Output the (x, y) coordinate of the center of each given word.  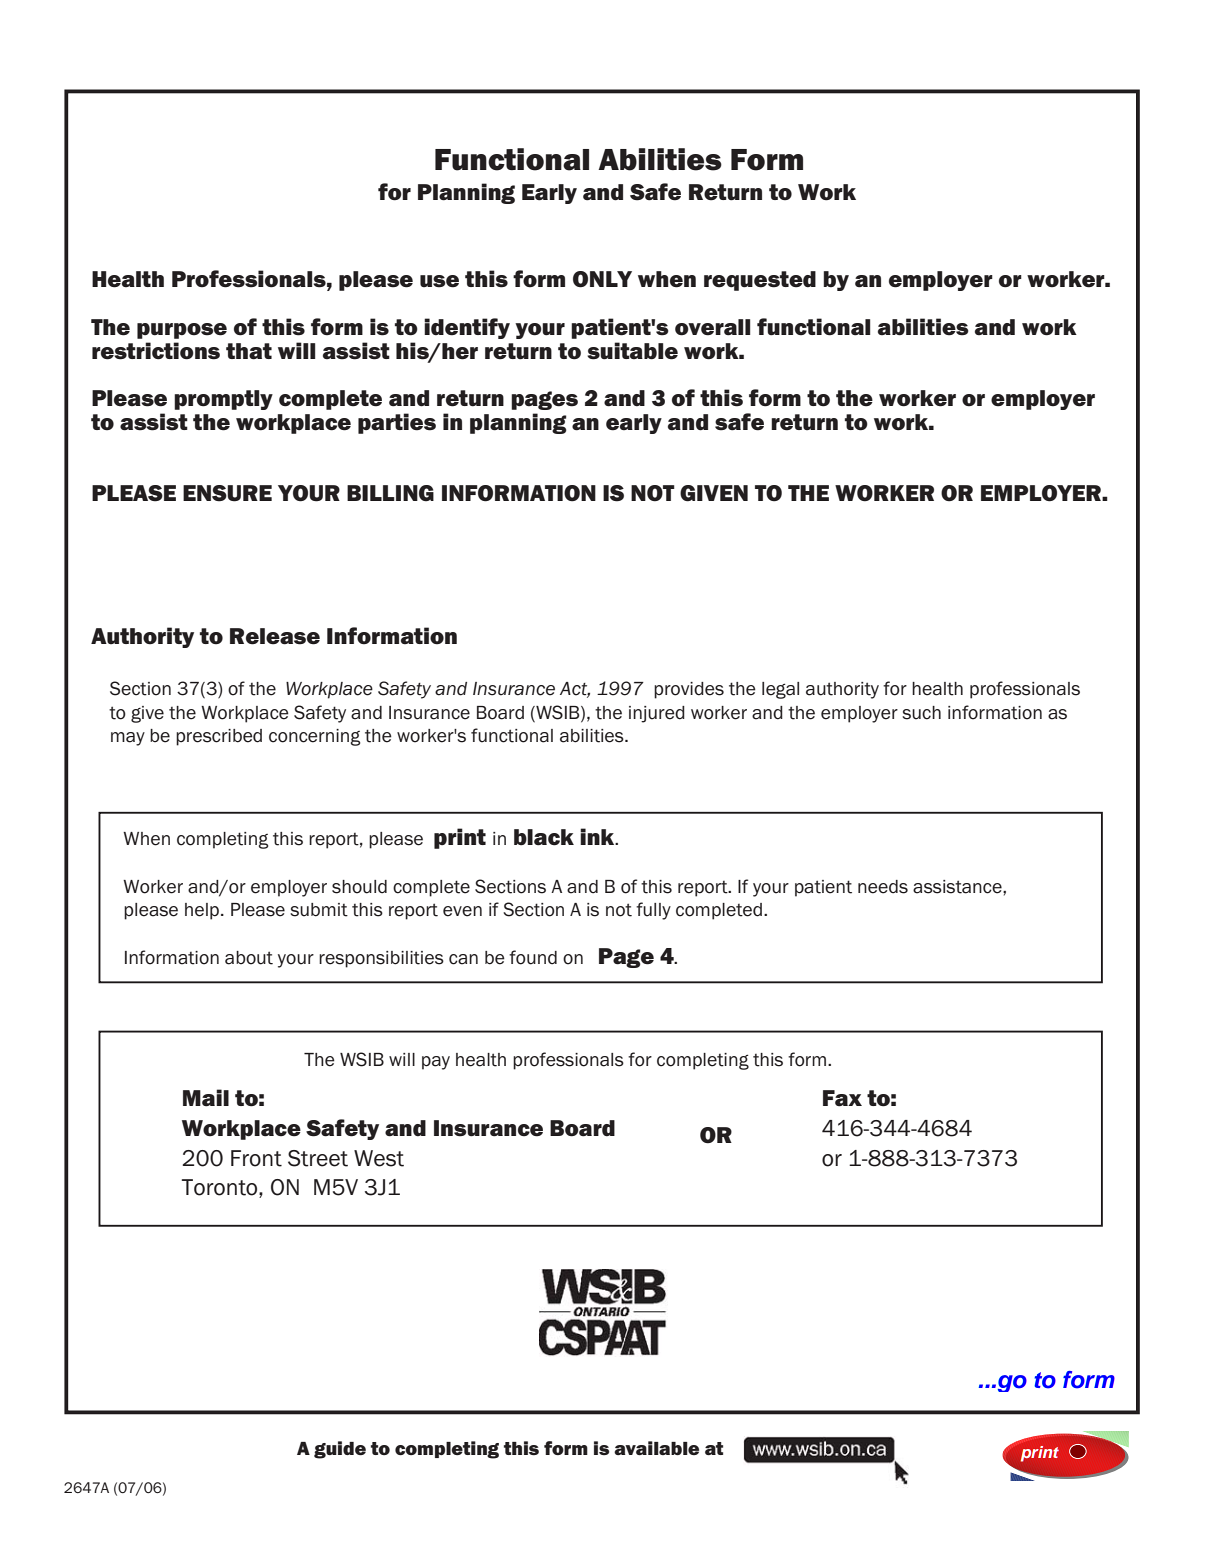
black (544, 837)
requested (760, 281)
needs (883, 887)
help (203, 911)
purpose (182, 331)
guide (340, 1450)
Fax (842, 1098)
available (656, 1448)
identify (467, 328)
